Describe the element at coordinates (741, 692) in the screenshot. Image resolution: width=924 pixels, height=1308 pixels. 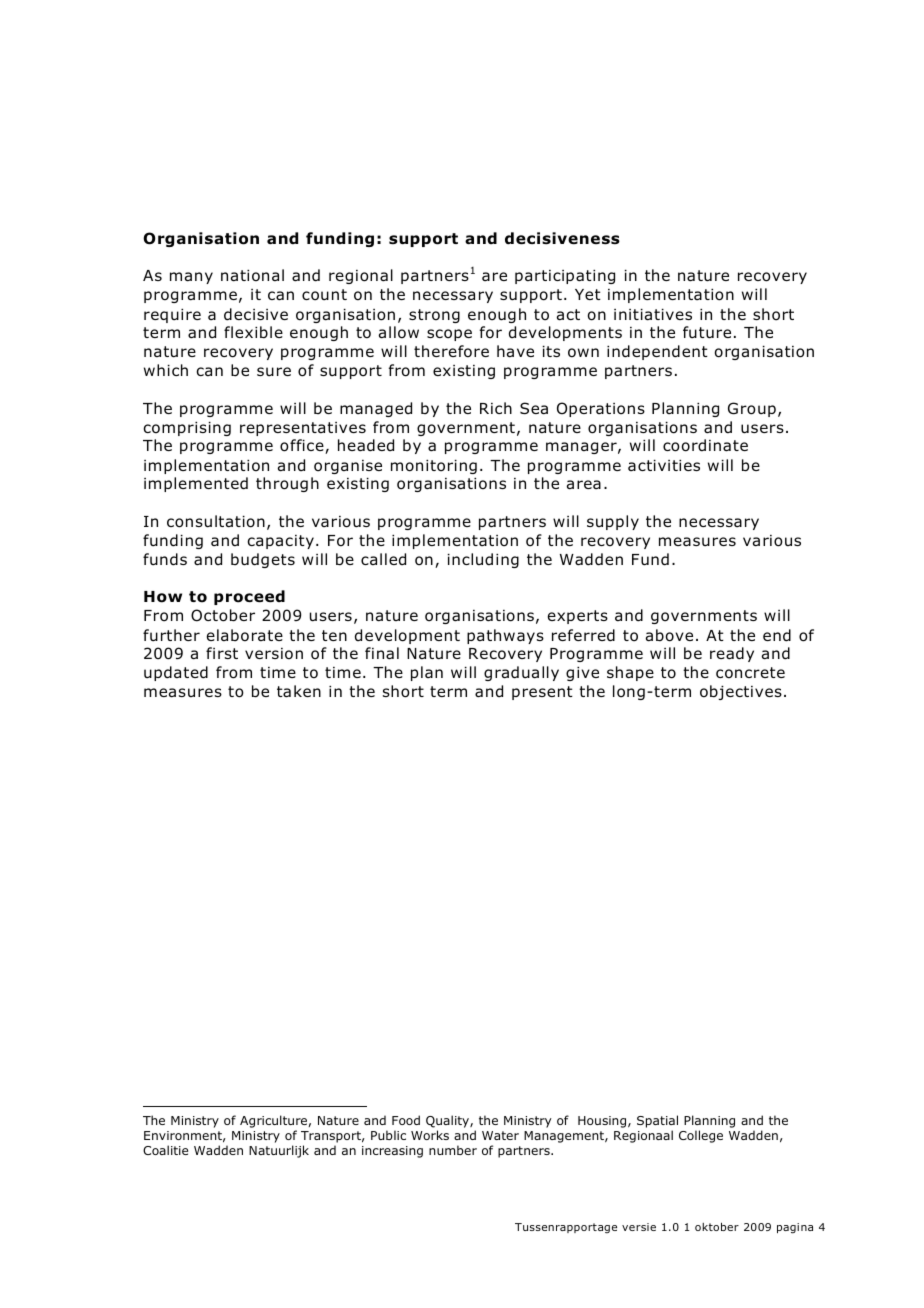
I see `objectives` at that location.
